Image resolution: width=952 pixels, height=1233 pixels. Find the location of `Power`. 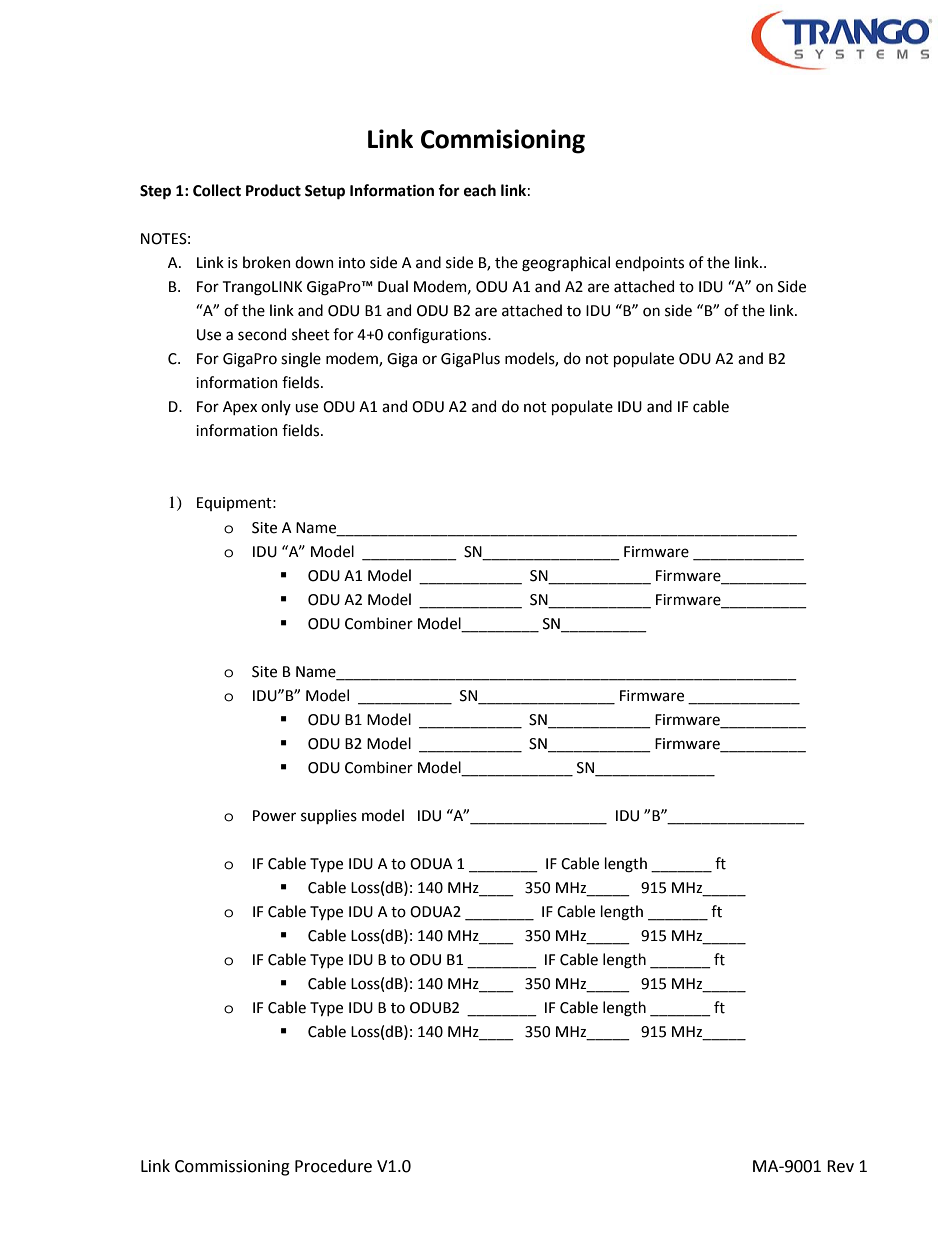

Power is located at coordinates (274, 816).
